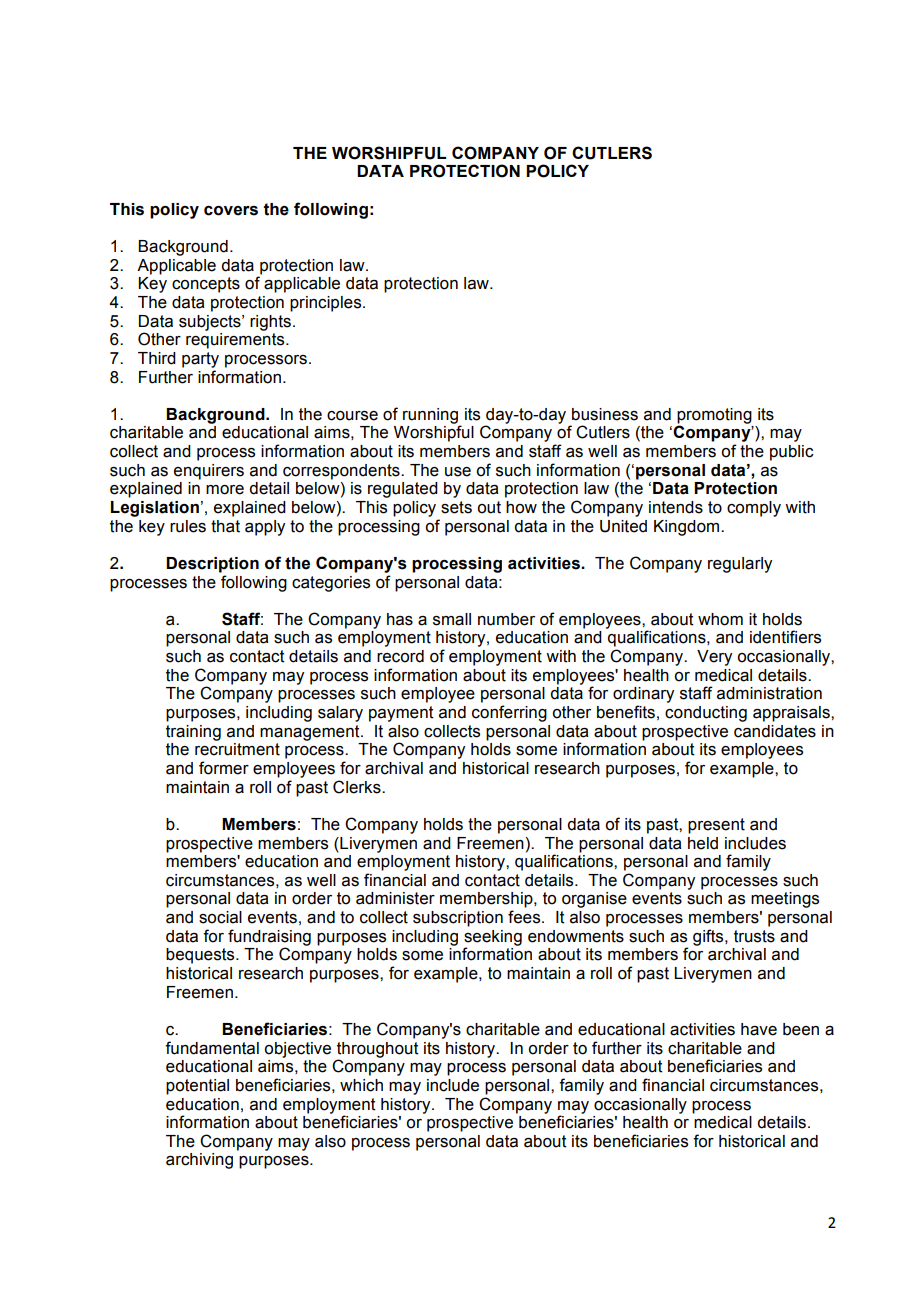 The image size is (924, 1308). I want to click on promoting, so click(714, 417).
